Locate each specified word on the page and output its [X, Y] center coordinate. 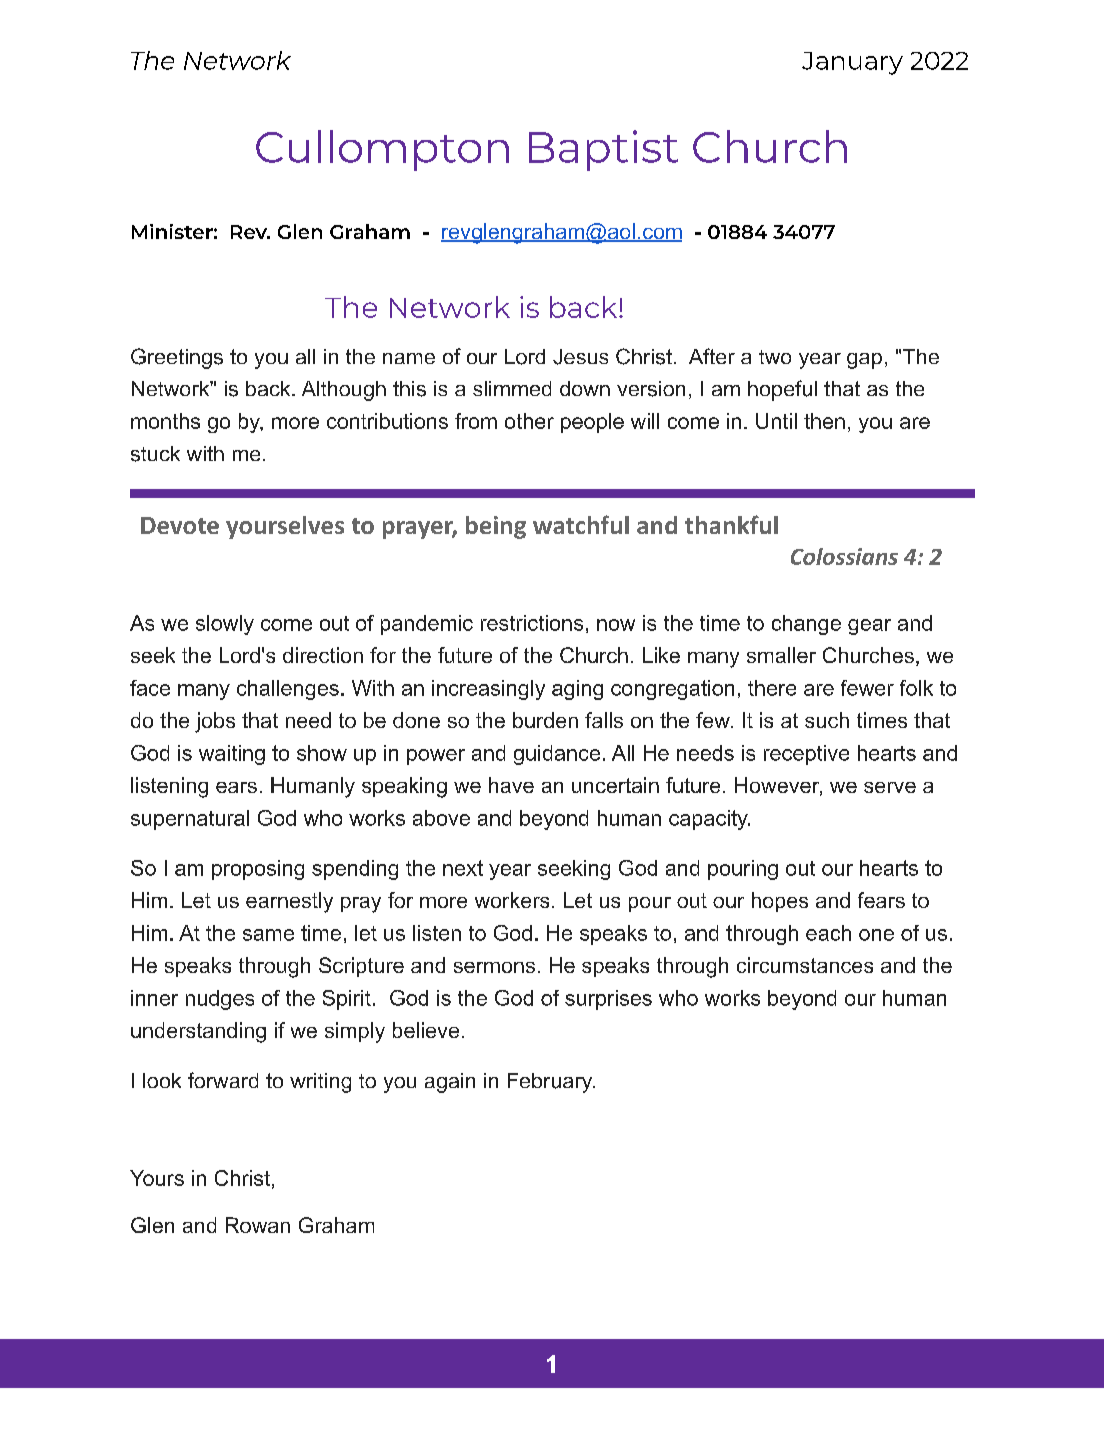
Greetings [177, 358]
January [852, 63]
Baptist [603, 150]
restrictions [532, 623]
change [806, 625]
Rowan [258, 1225]
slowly [225, 625]
